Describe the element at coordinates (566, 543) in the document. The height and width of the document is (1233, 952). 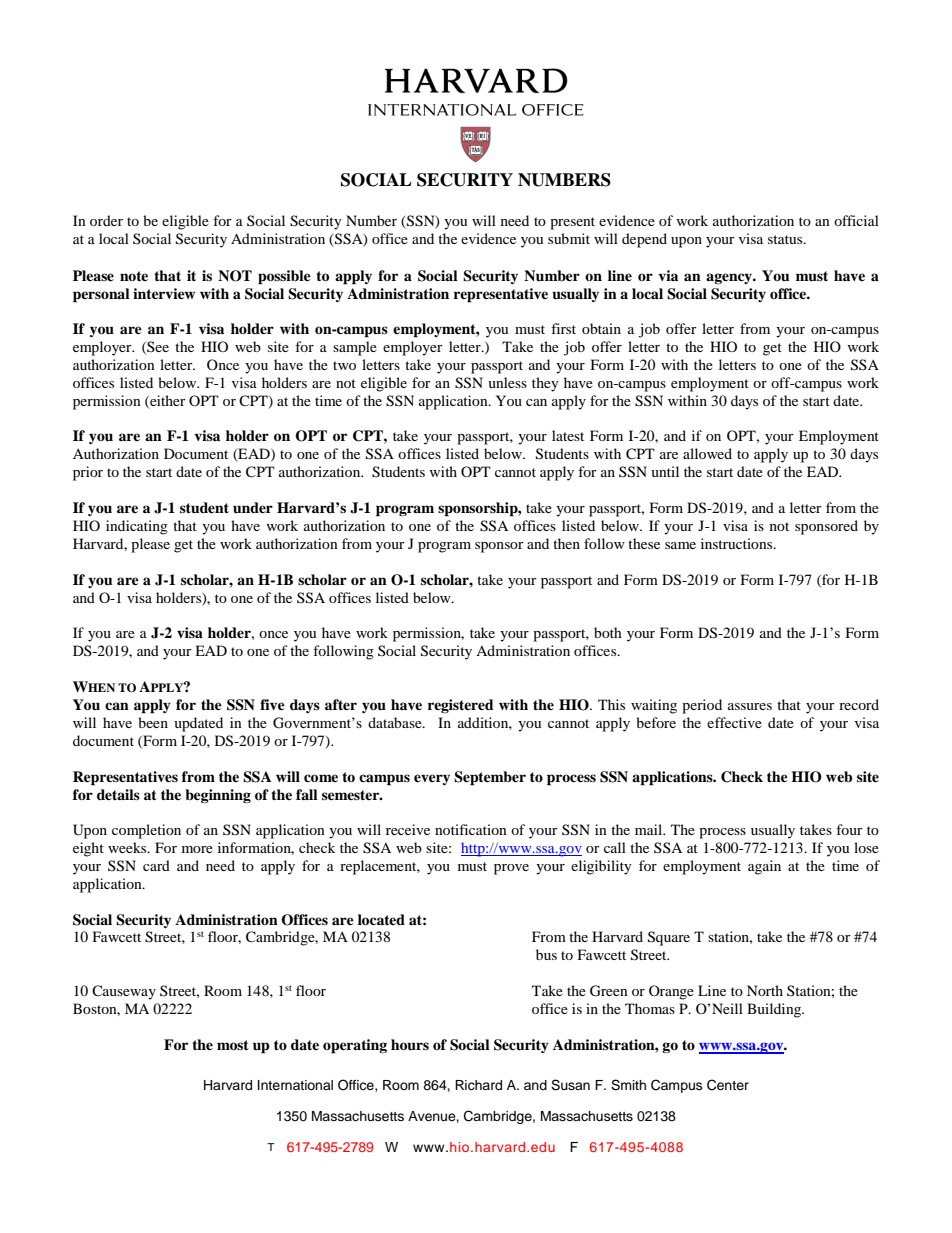
I see `then` at that location.
